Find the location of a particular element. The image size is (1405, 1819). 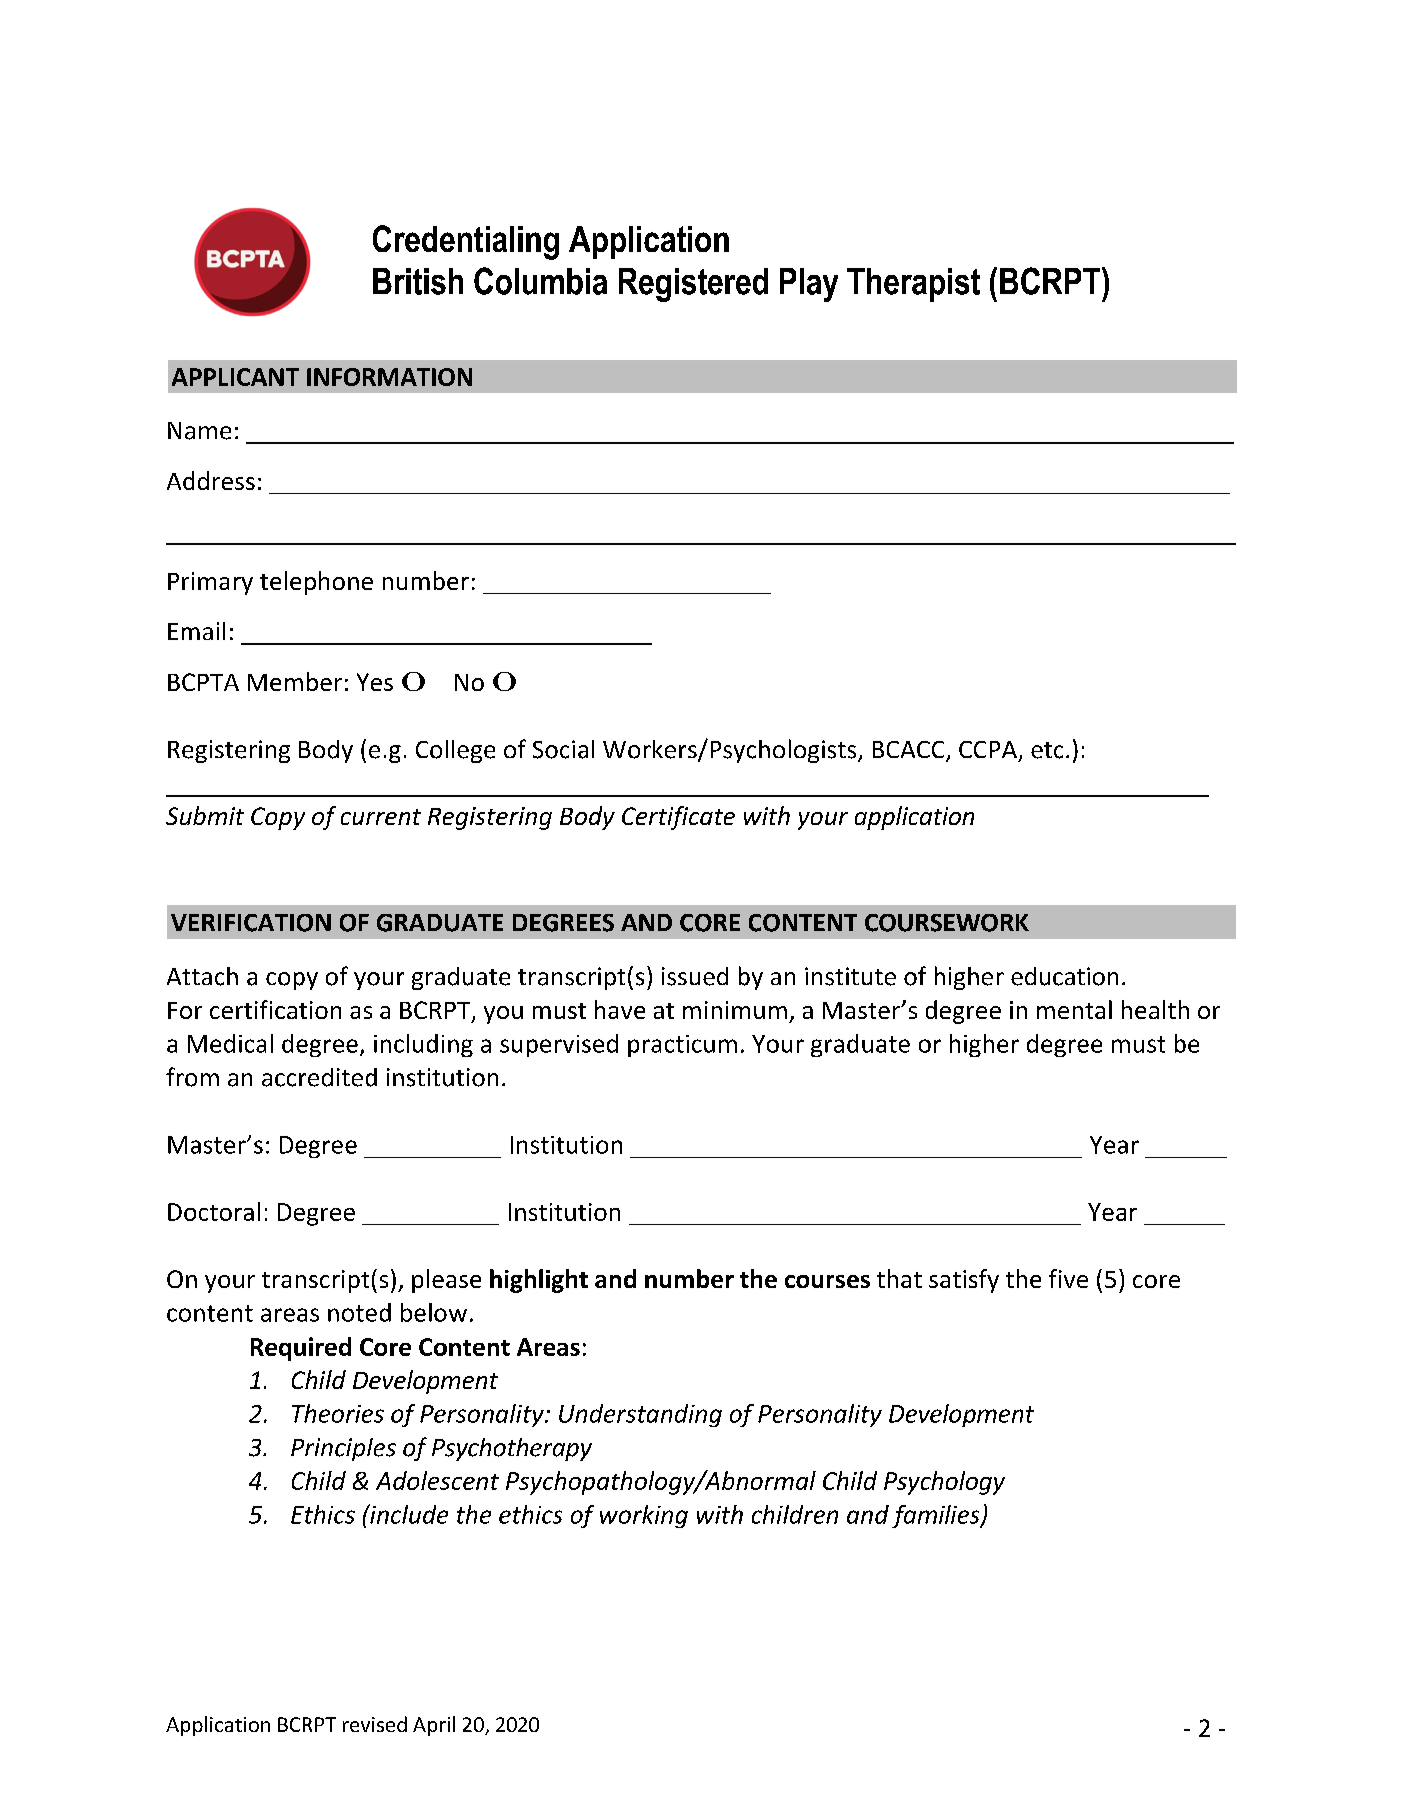

revised is located at coordinates (375, 1724).
